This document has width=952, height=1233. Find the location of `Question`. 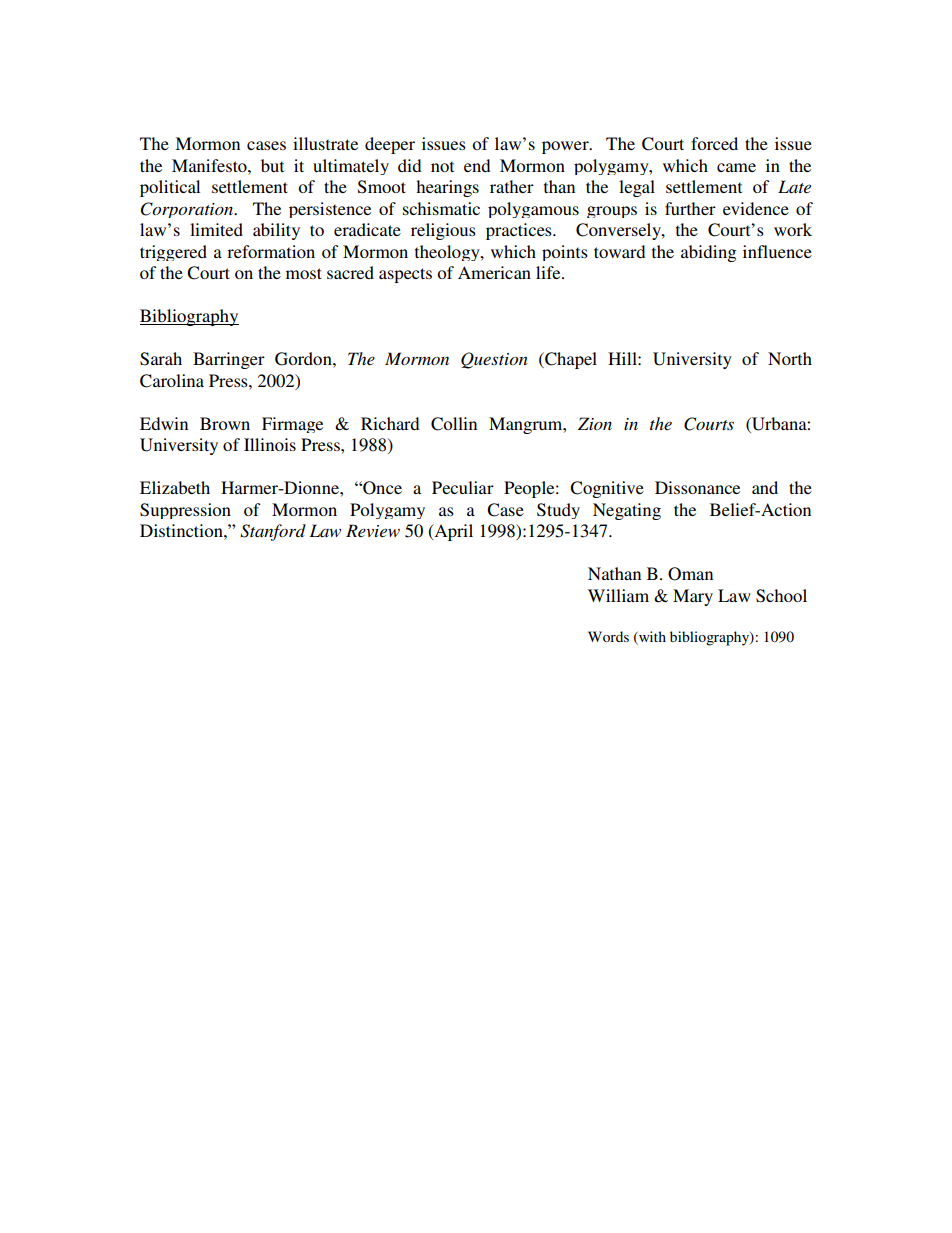

Question is located at coordinates (494, 360).
